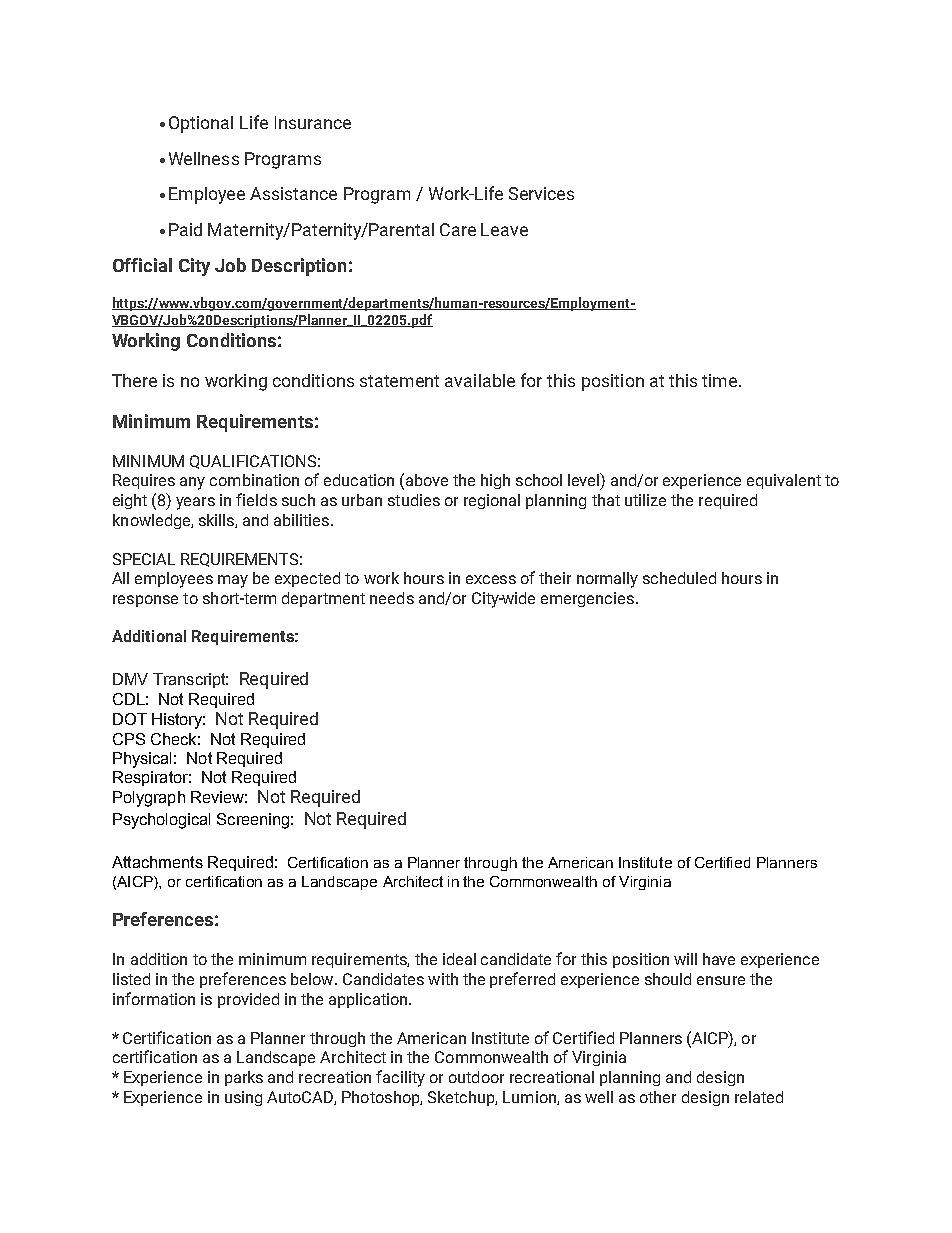  Describe the element at coordinates (679, 578) in the document. I see `scheduled` at that location.
